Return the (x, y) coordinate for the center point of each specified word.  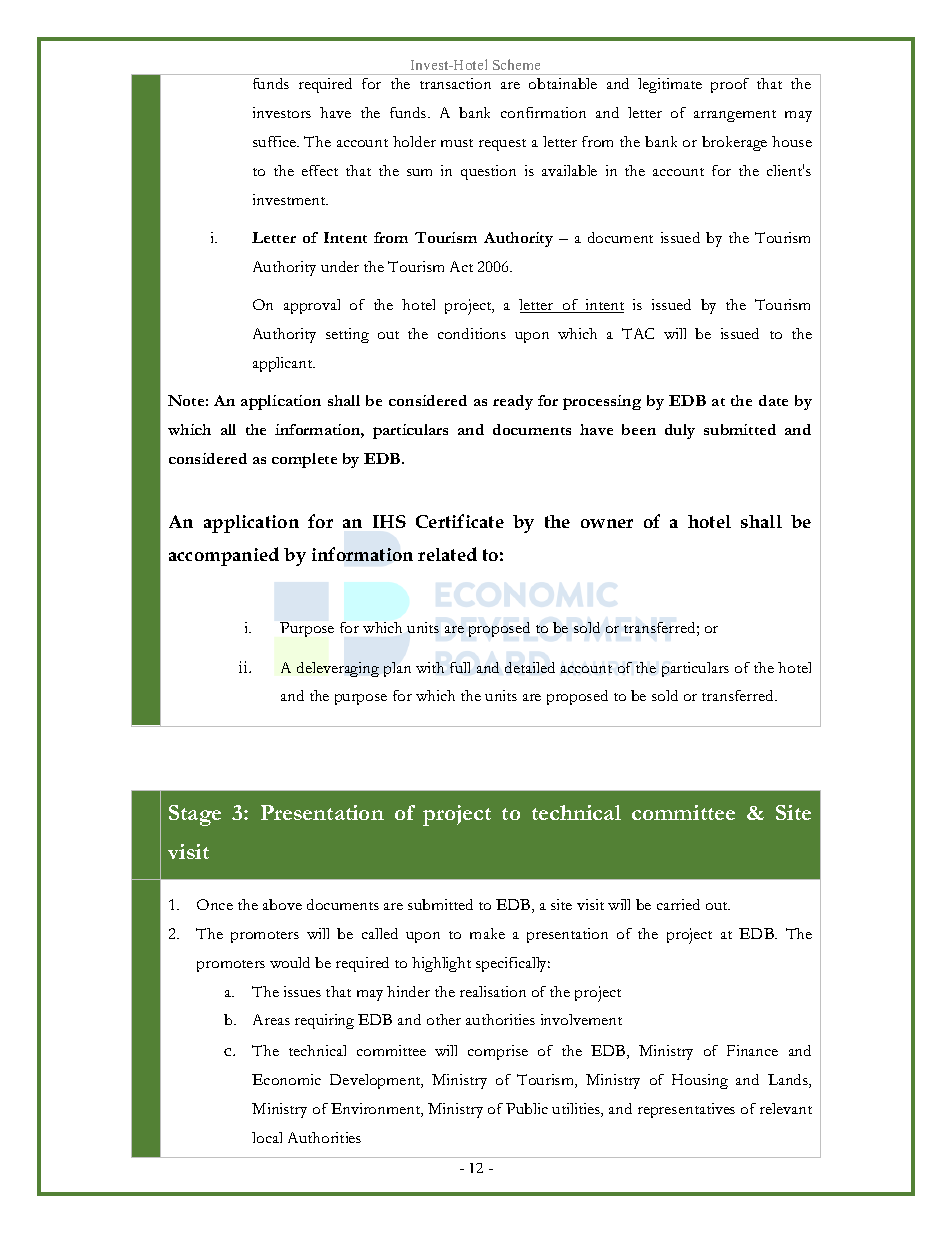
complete (304, 460)
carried (678, 904)
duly (680, 431)
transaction (455, 83)
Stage (195, 815)
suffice (276, 141)
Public (527, 1108)
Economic (286, 1079)
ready (513, 402)
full (460, 667)
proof (730, 85)
